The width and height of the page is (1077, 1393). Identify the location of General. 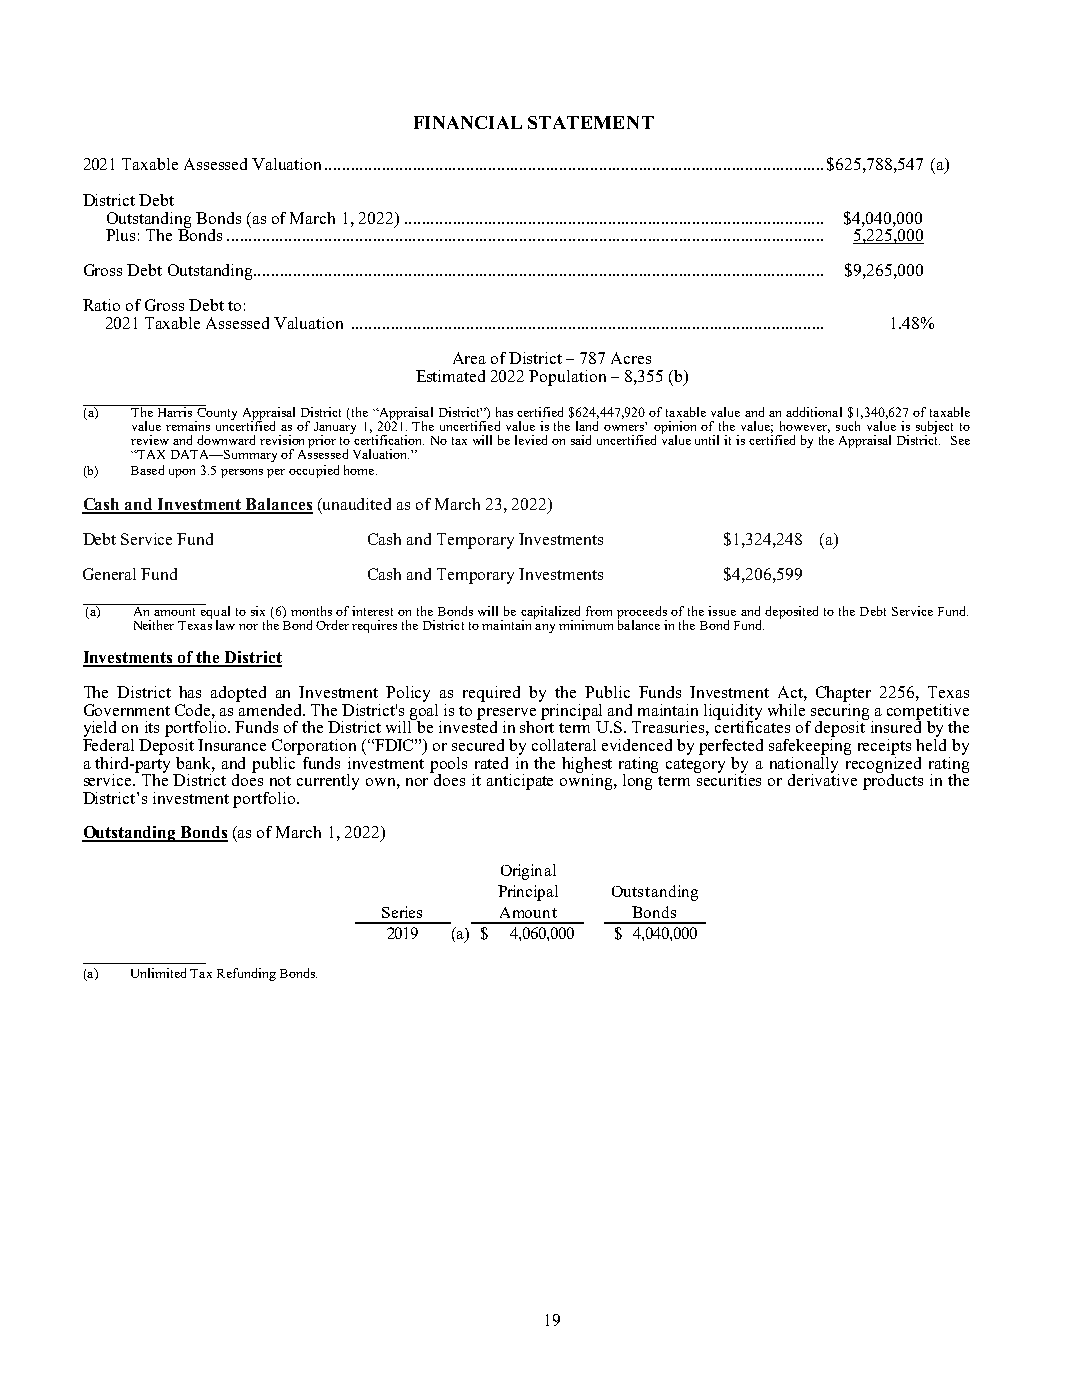
(109, 574).
